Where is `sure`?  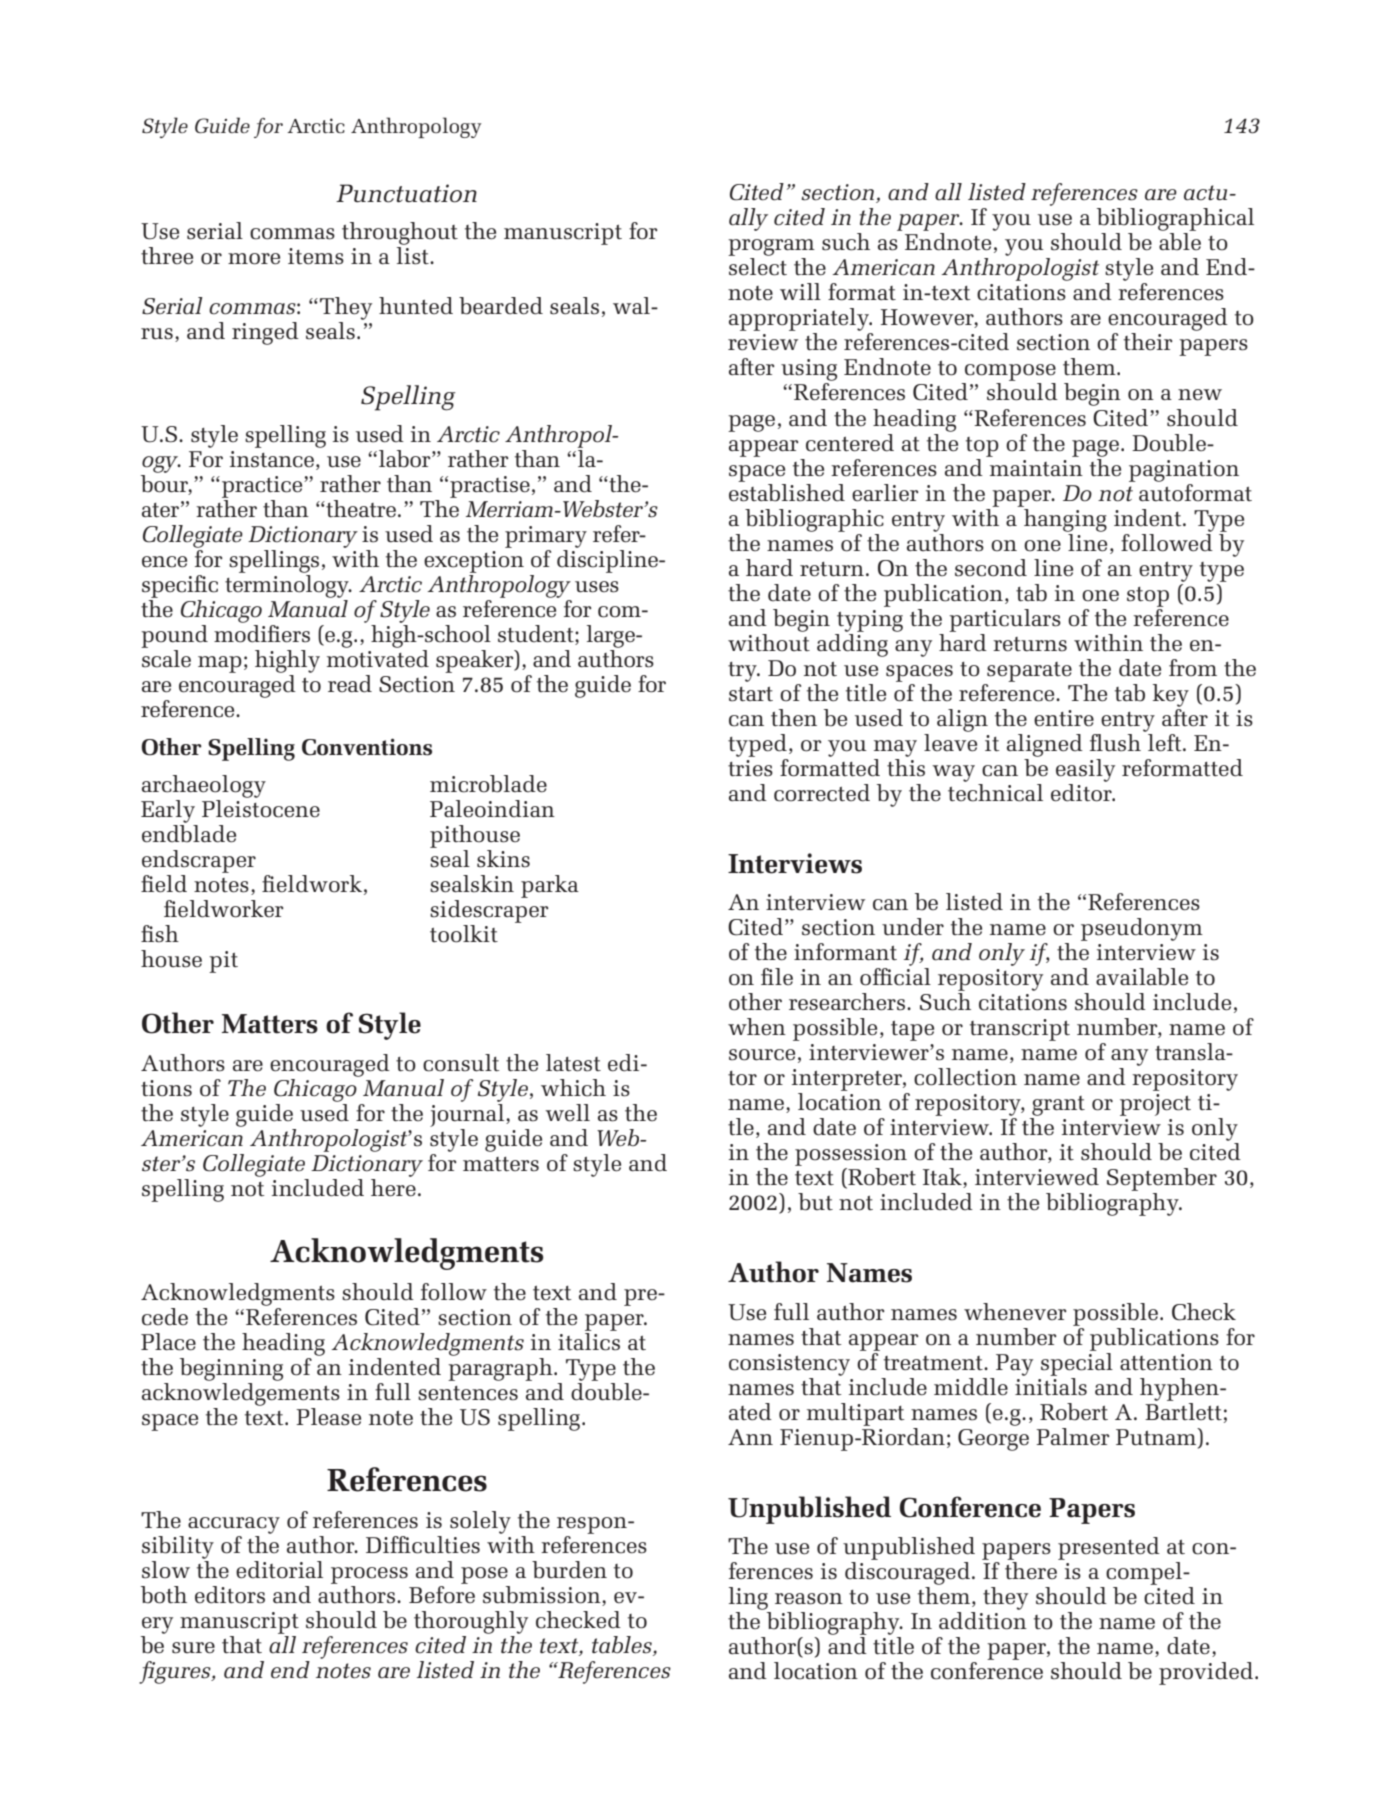 sure is located at coordinates (193, 1648).
